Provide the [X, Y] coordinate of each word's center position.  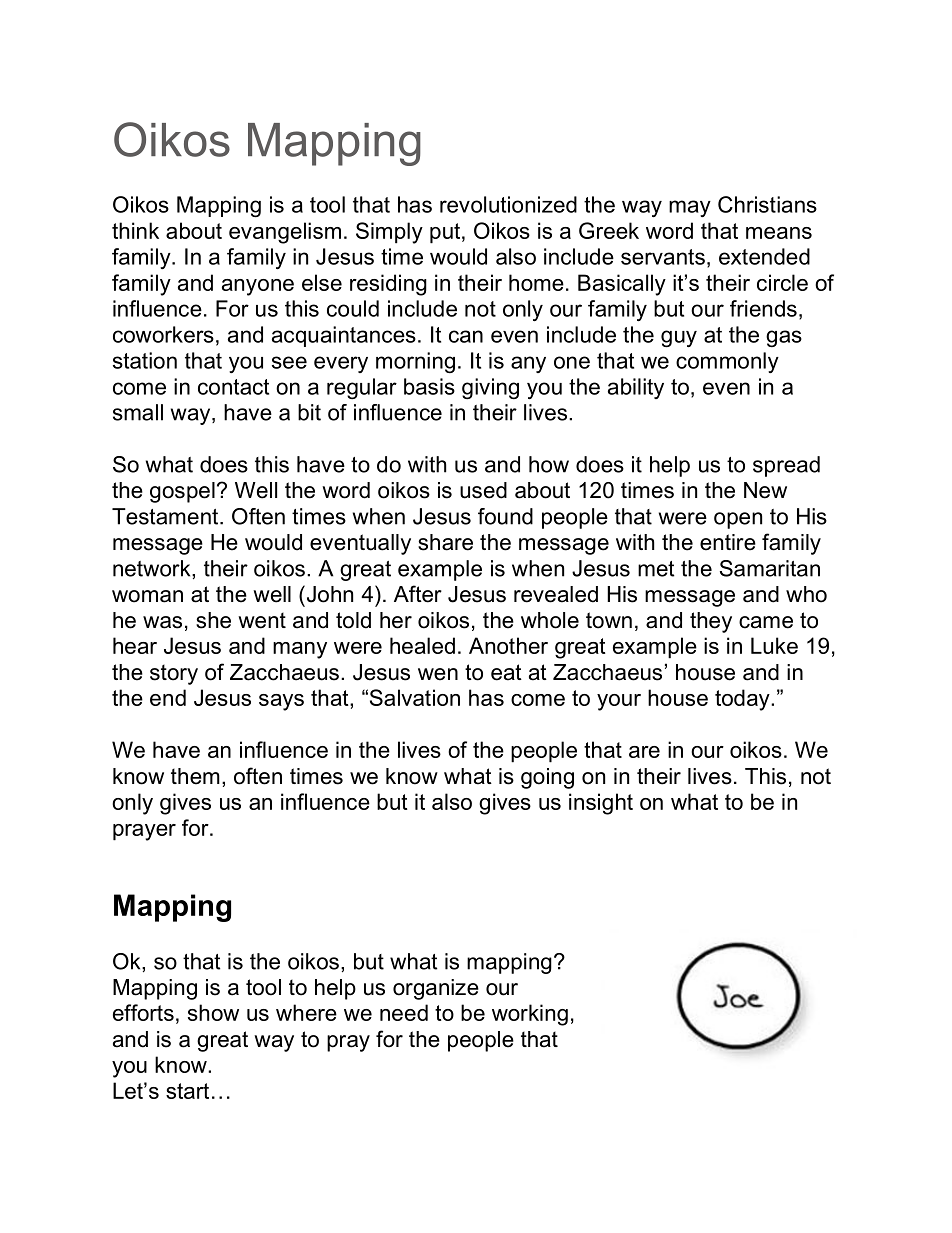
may [690, 208]
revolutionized [508, 204]
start [187, 1091]
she [213, 620]
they [711, 622]
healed [422, 645]
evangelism [285, 233]
